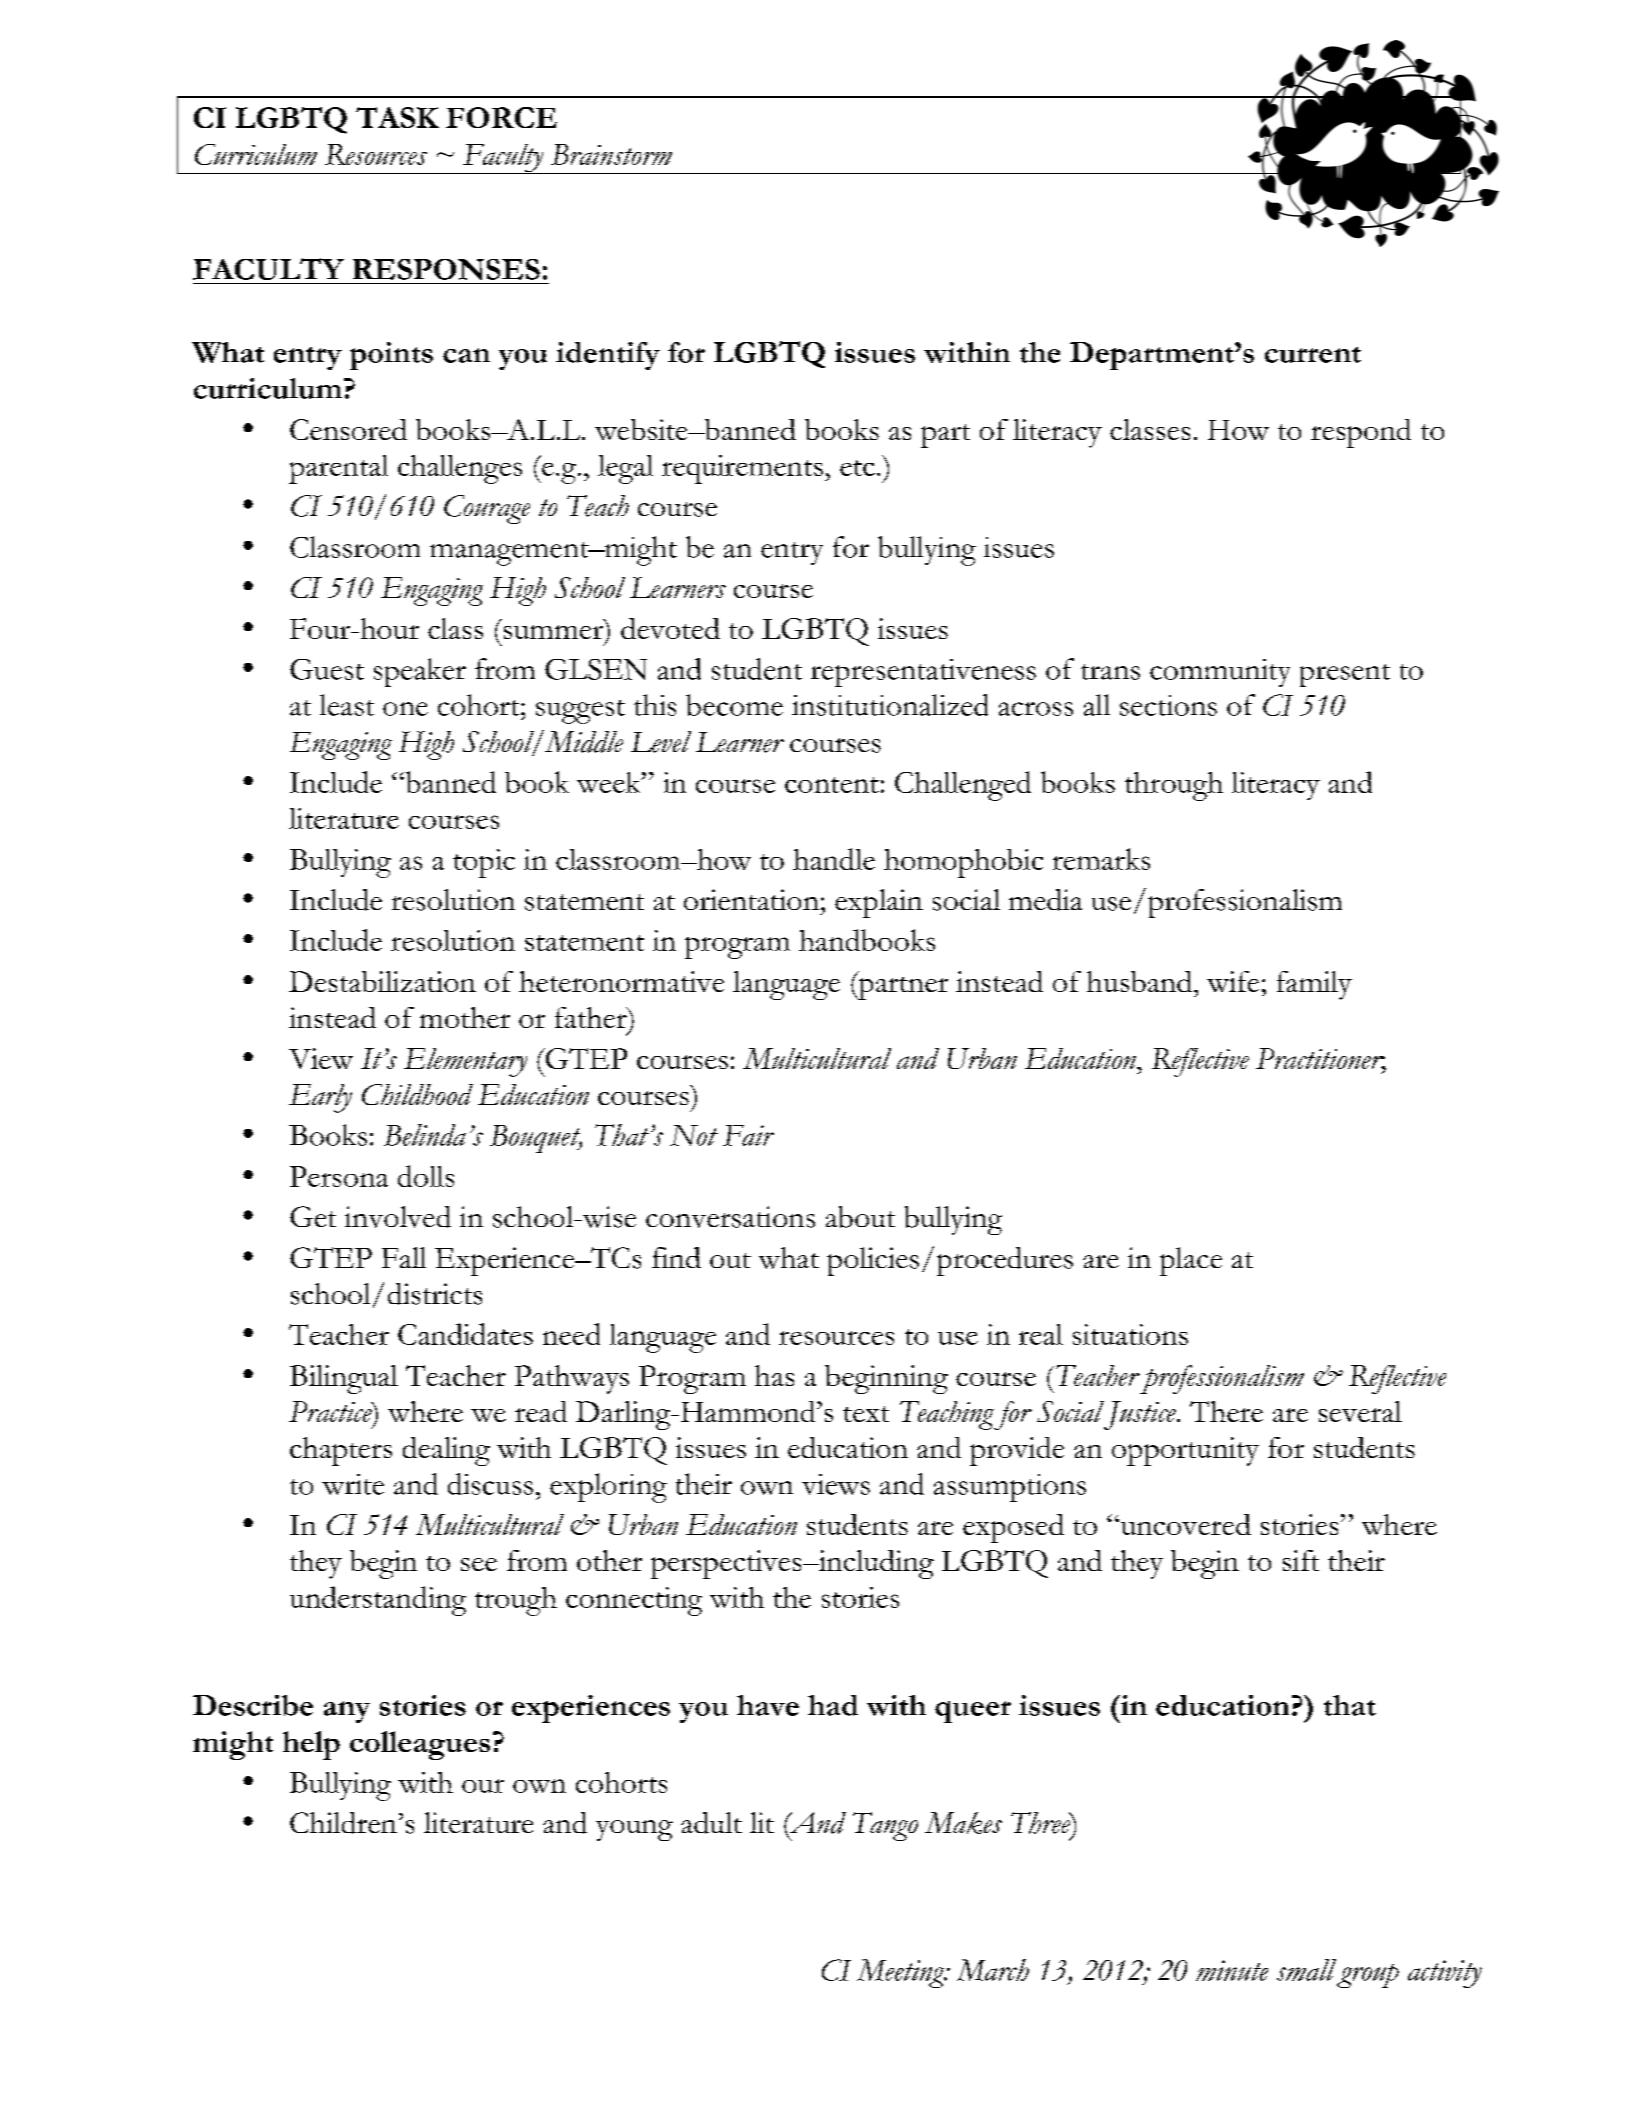 Image resolution: width=1639 pixels, height=2121 pixels. Describe the element at coordinates (611, 154) in the image. I see `Brainstorm` at that location.
